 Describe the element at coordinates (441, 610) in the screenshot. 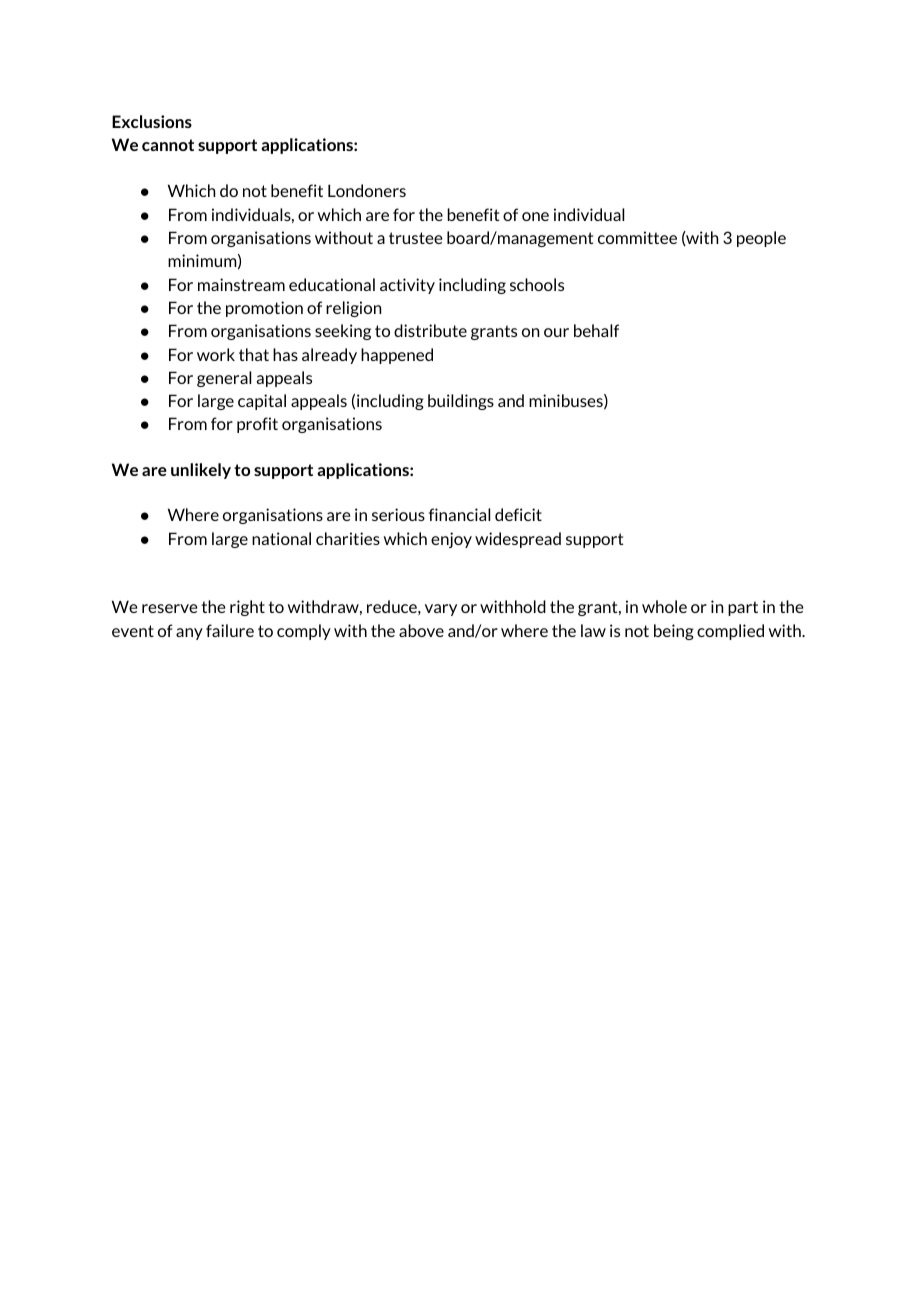

I see `vary` at that location.
